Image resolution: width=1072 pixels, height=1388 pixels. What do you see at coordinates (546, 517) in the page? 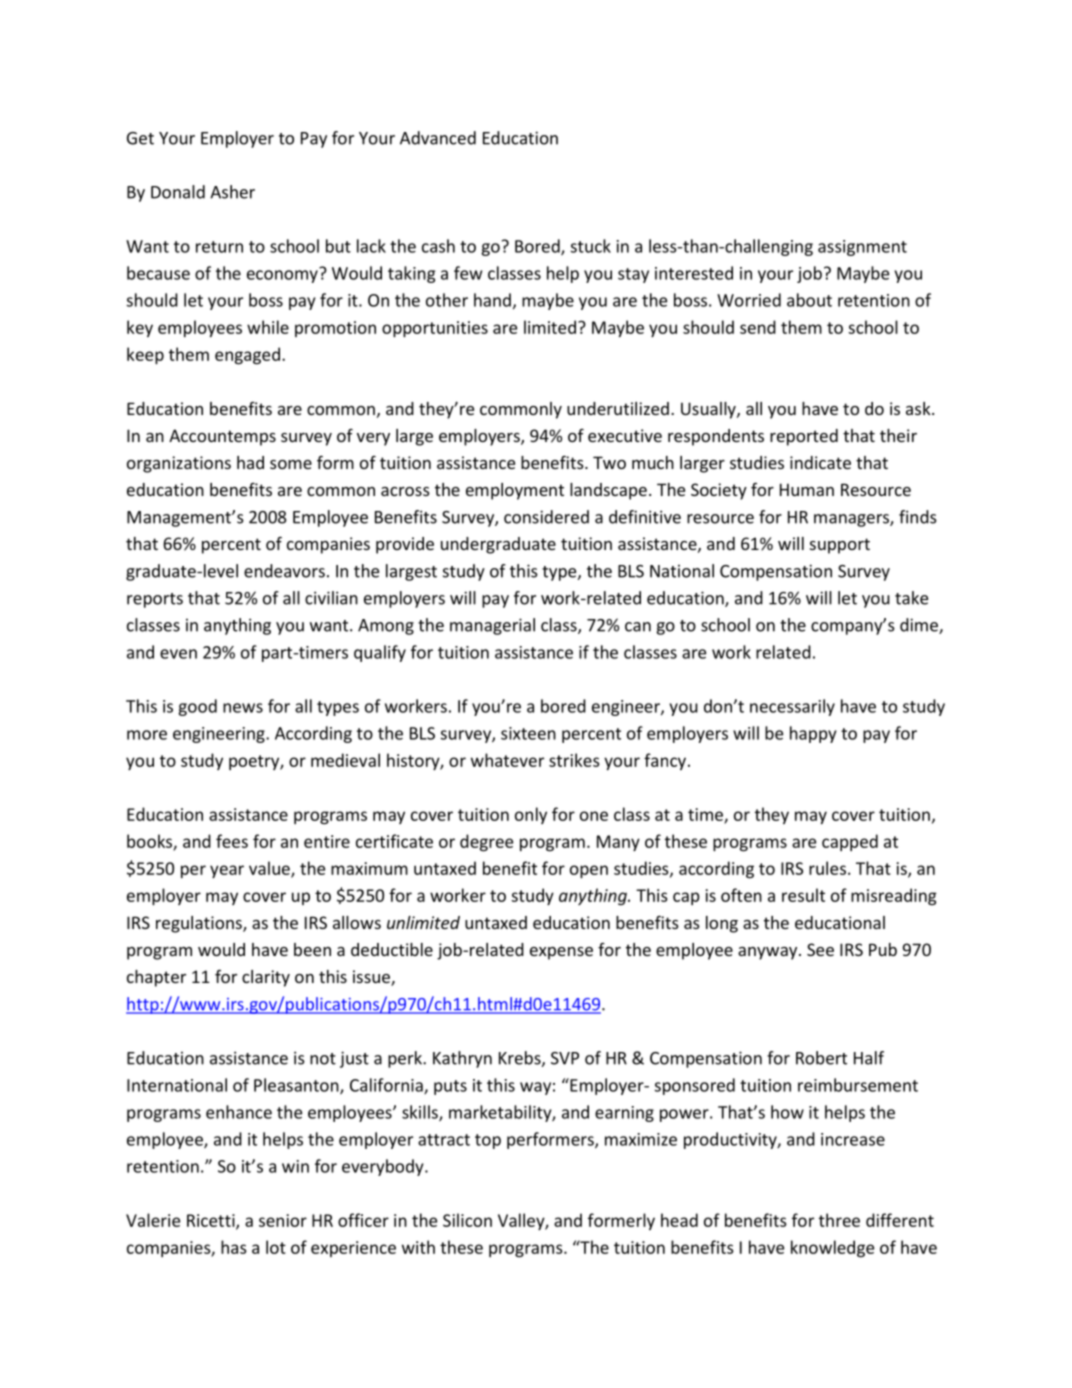
I see `considered` at bounding box center [546, 517].
